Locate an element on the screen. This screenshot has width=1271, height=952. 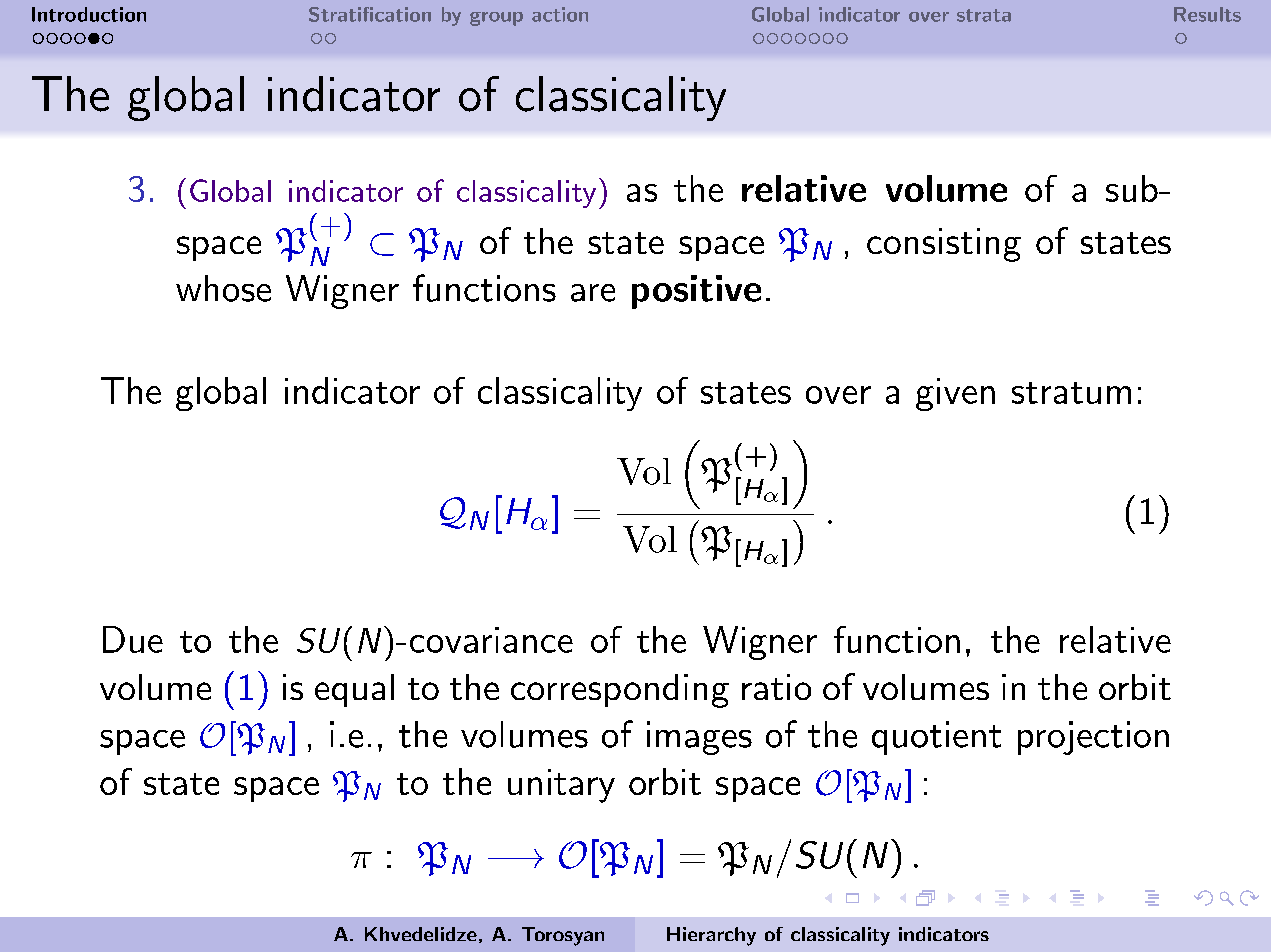
action is located at coordinates (560, 14).
